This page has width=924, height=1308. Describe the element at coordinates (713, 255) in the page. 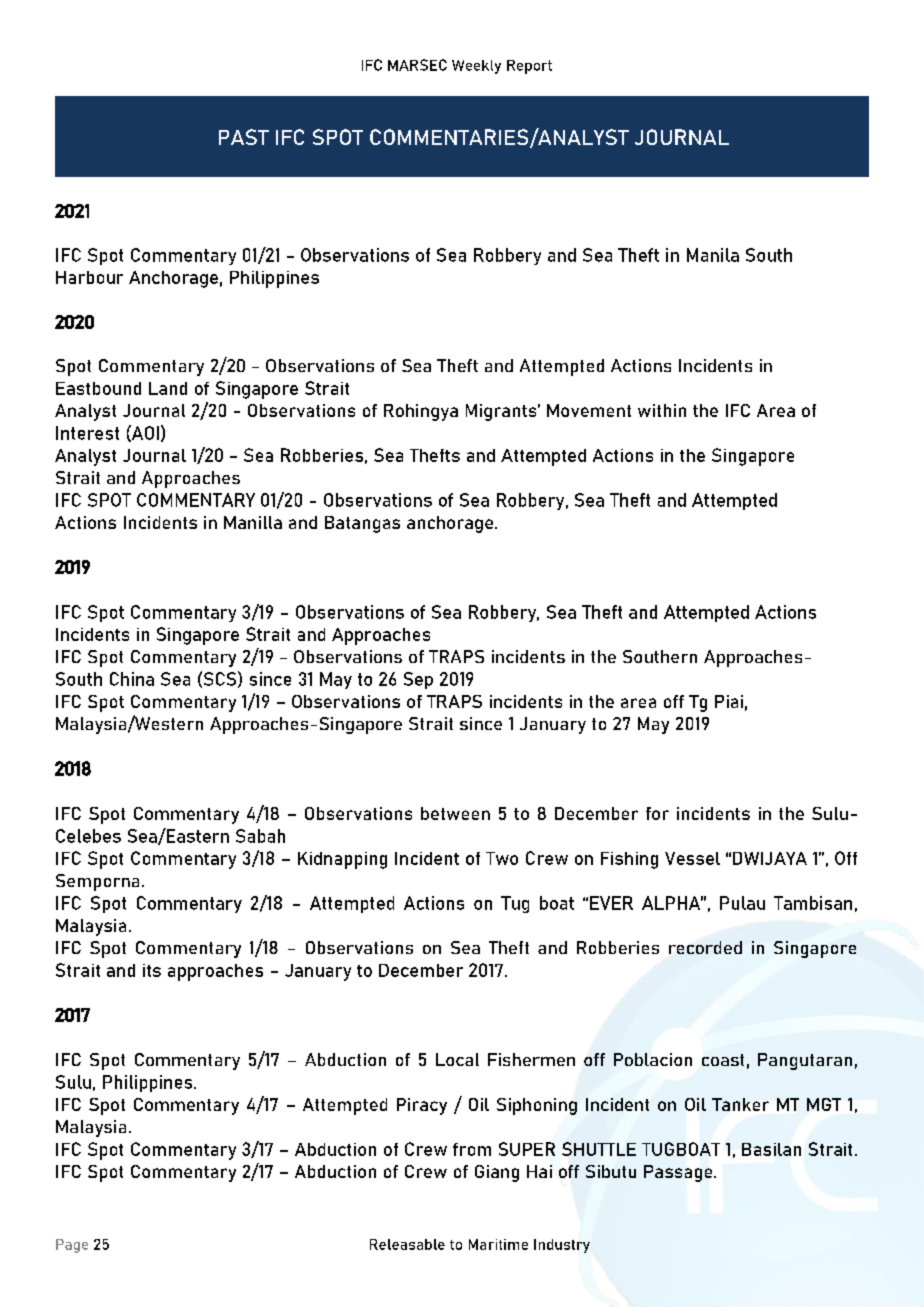

I see `Manila` at that location.
